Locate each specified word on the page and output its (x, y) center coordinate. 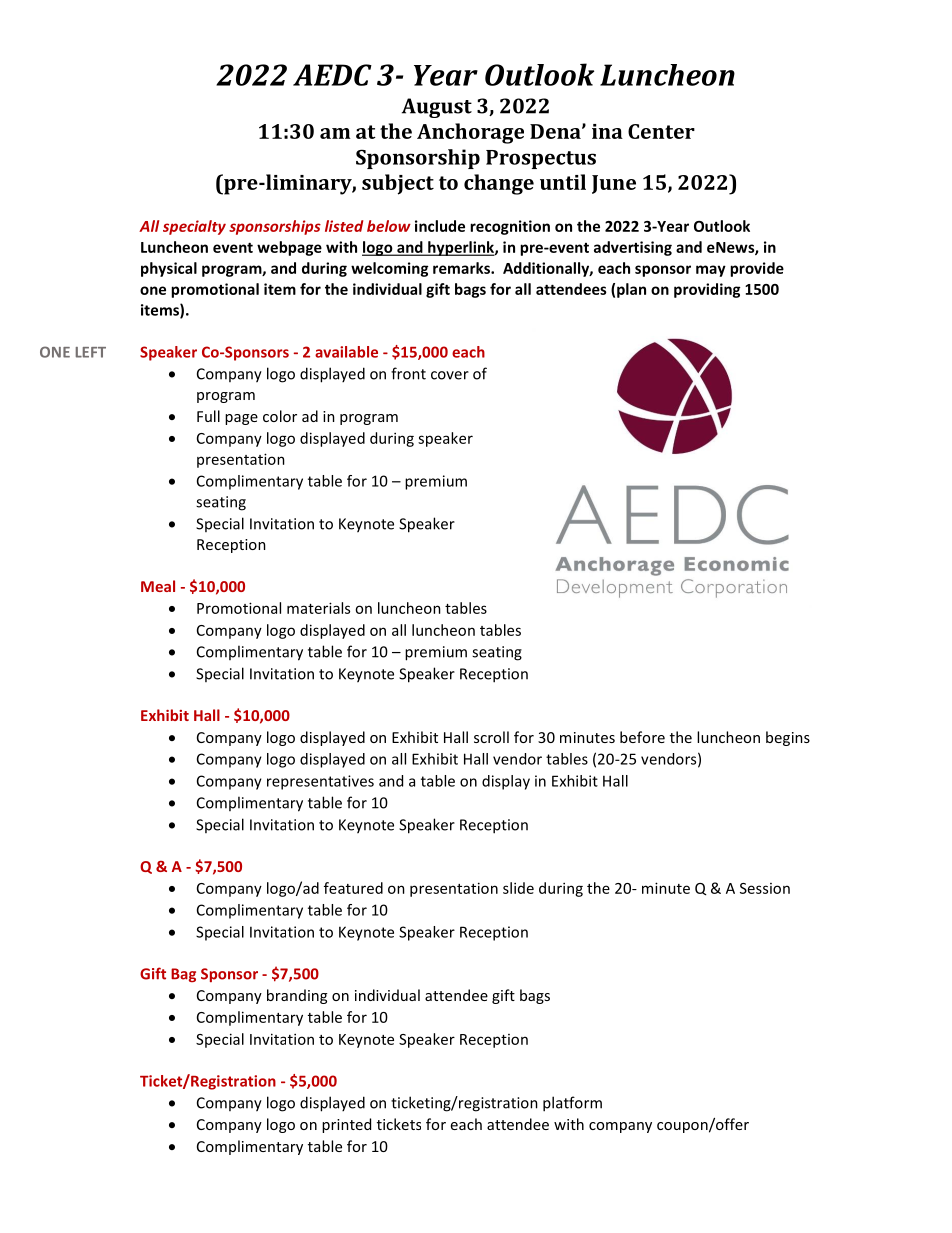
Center (661, 131)
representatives (320, 782)
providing (707, 290)
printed (346, 1125)
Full (208, 416)
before (642, 737)
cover (450, 375)
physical (169, 269)
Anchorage (470, 133)
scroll (491, 737)
